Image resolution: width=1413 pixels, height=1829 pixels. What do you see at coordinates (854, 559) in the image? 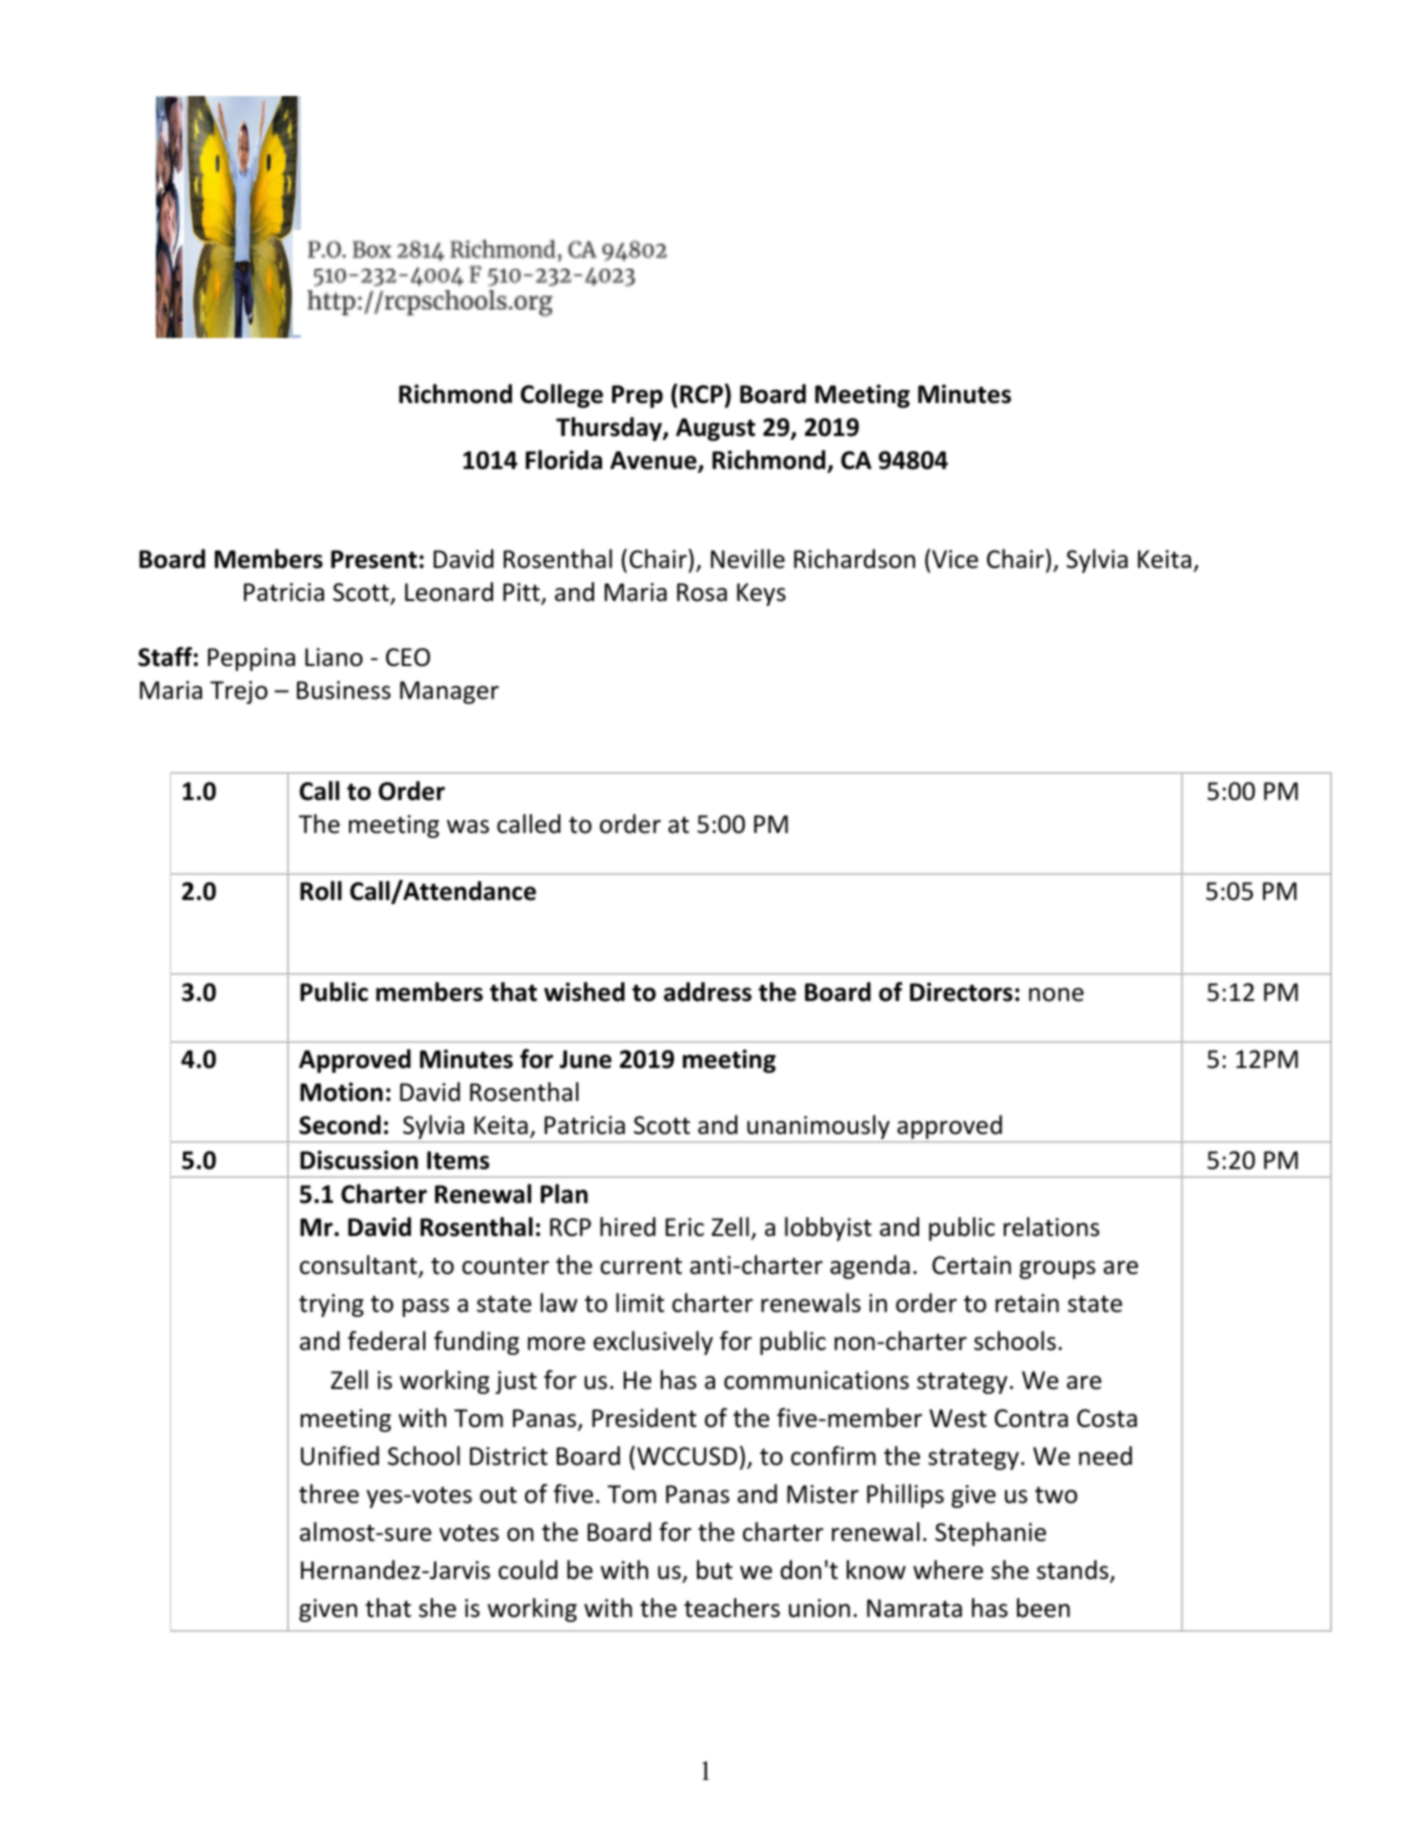
I see `Richardson` at bounding box center [854, 559].
